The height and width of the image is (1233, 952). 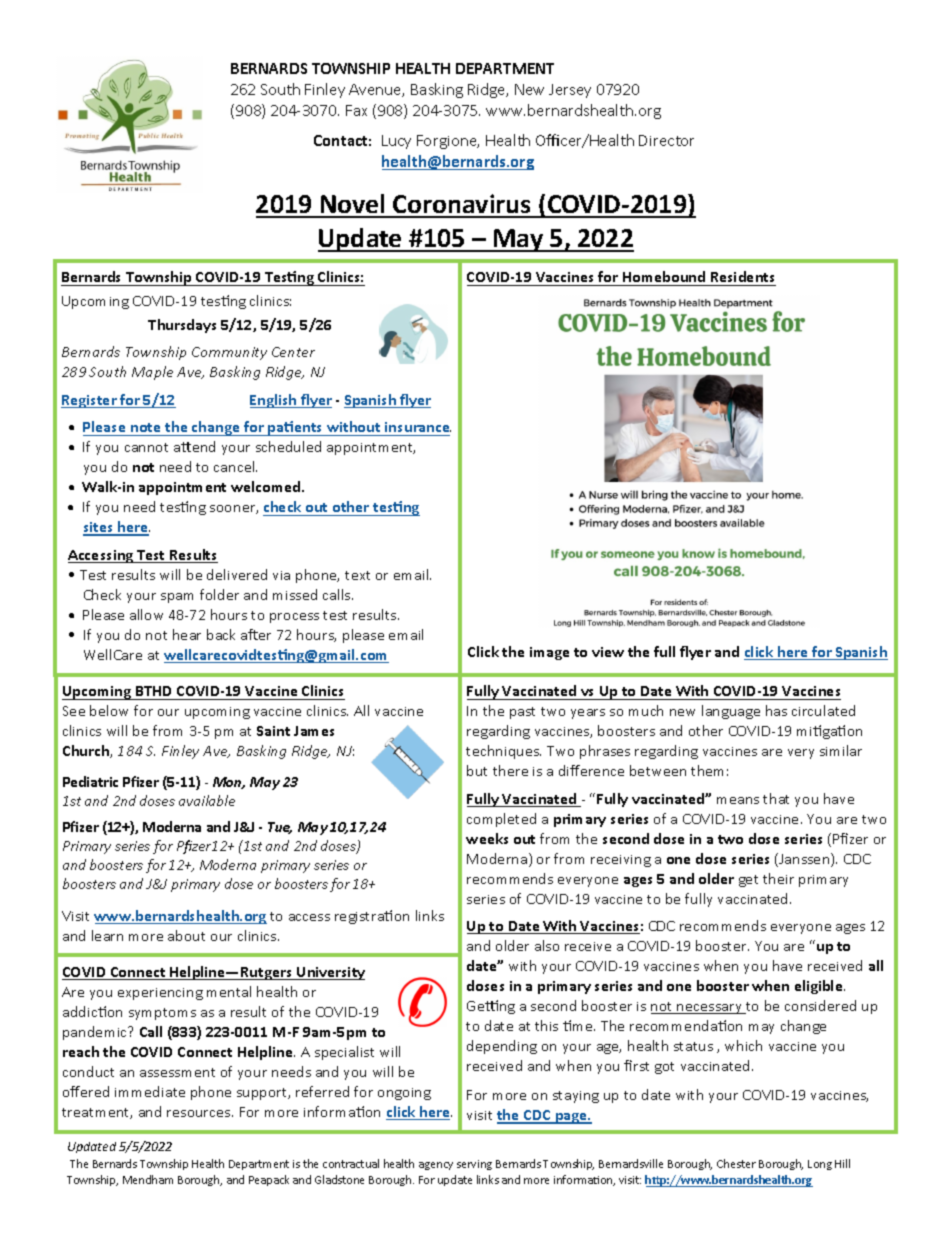 What do you see at coordinates (150, 1091) in the image?
I see `immediate` at bounding box center [150, 1091].
